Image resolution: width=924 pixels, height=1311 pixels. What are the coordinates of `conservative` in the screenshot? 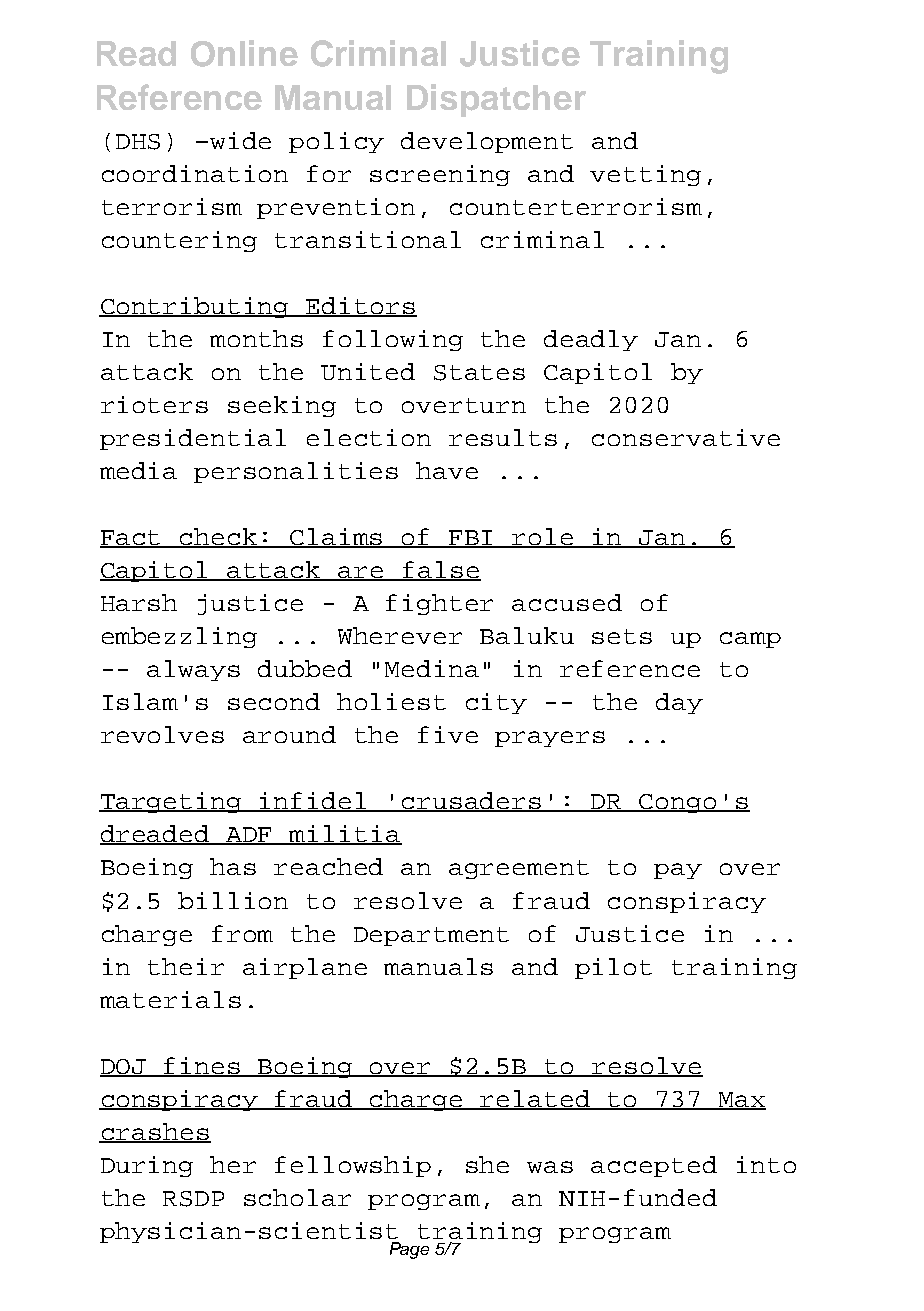 It's located at (686, 437).
